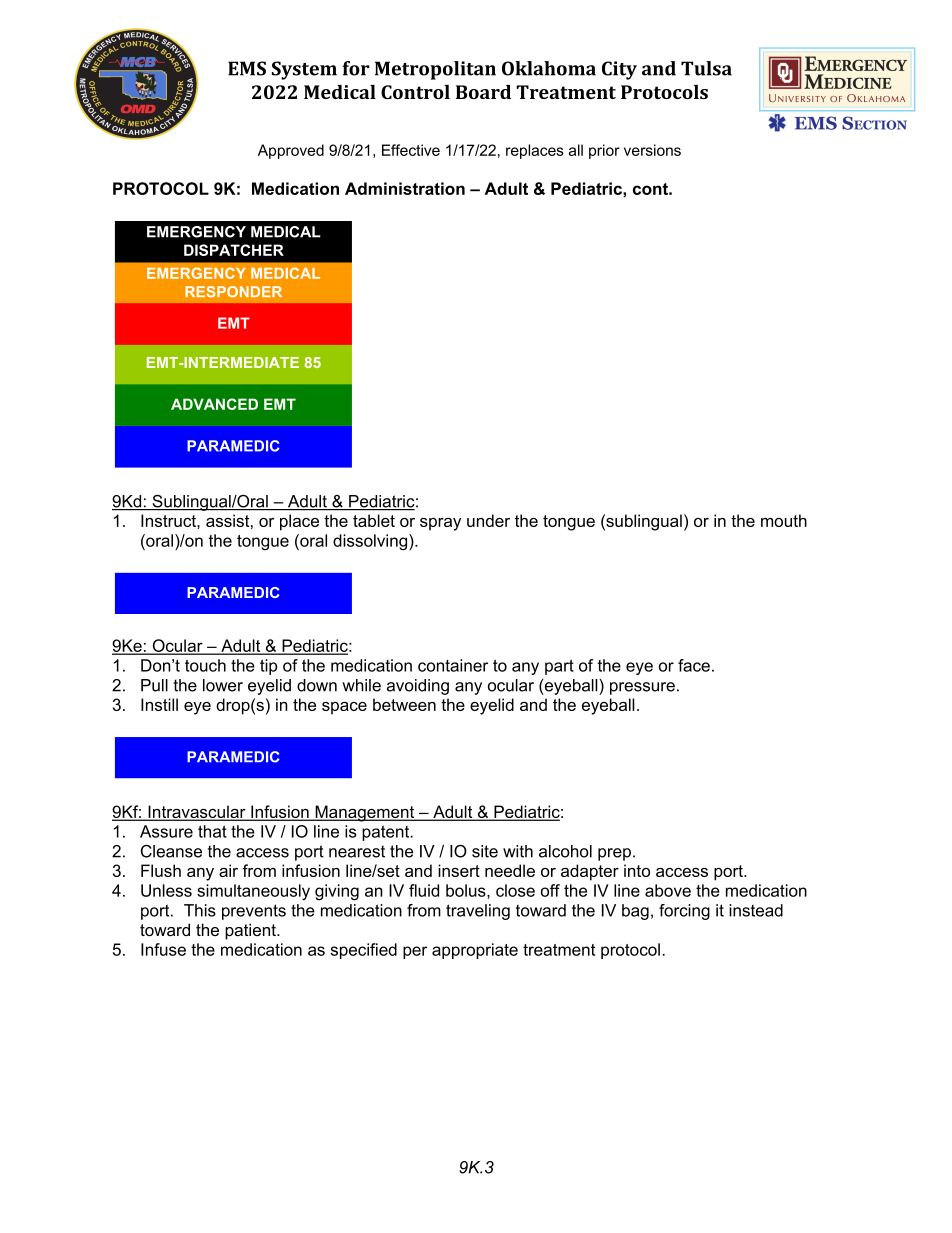  Describe the element at coordinates (784, 520) in the page. I see `mouth` at that location.
